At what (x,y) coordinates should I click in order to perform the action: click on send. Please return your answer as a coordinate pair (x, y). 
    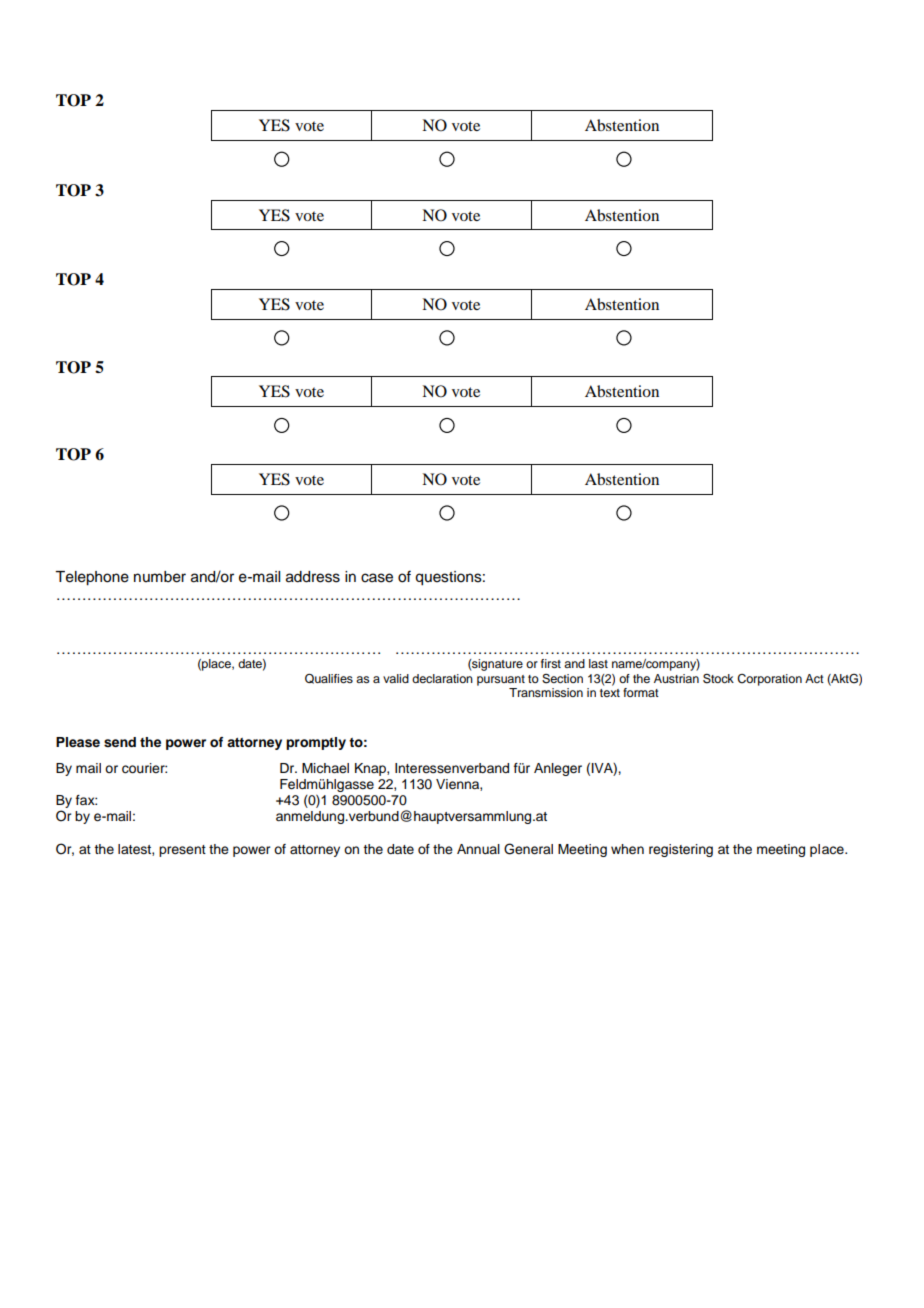
    Looking at the image, I should click on (120, 742).
